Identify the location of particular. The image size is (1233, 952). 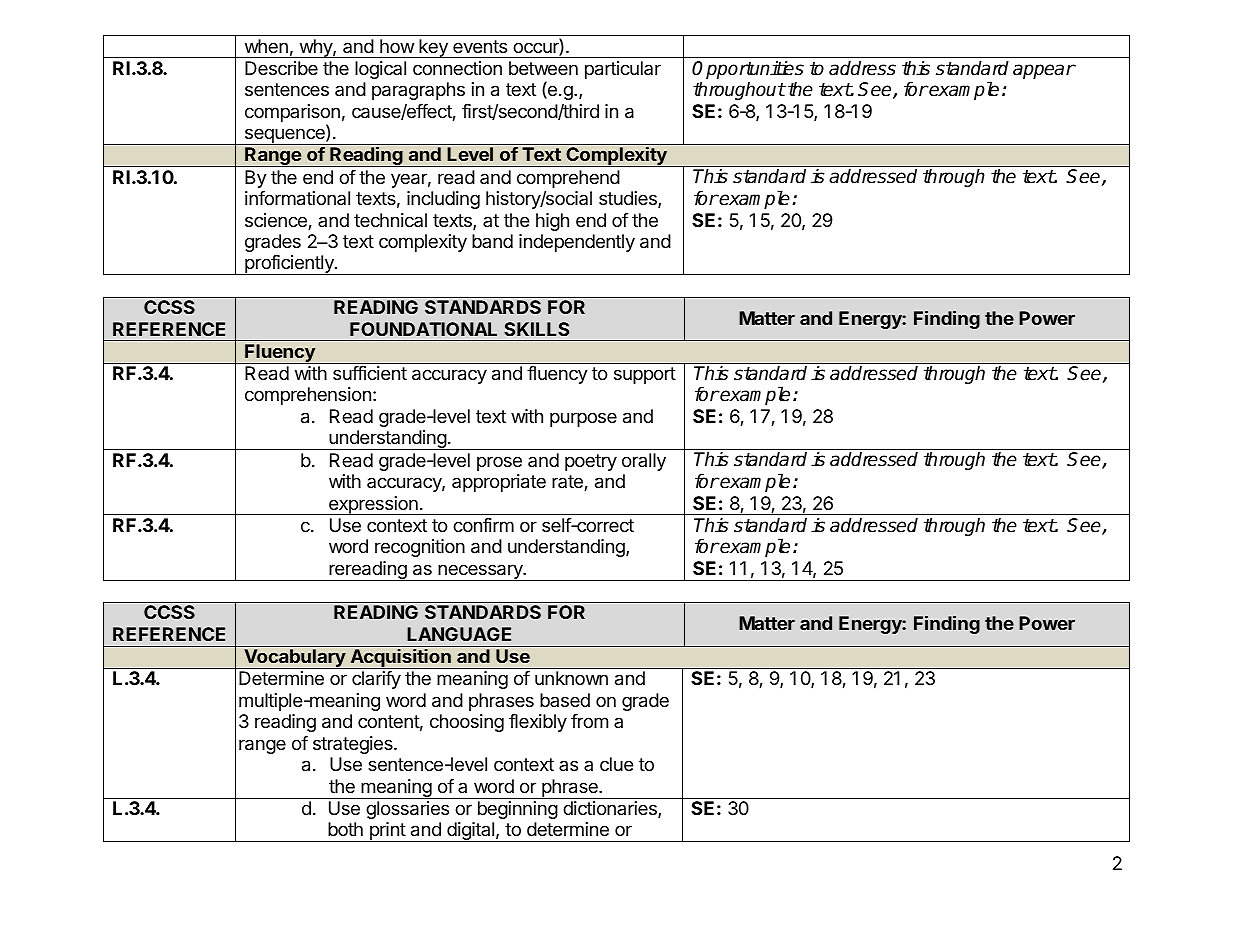
(623, 70).
